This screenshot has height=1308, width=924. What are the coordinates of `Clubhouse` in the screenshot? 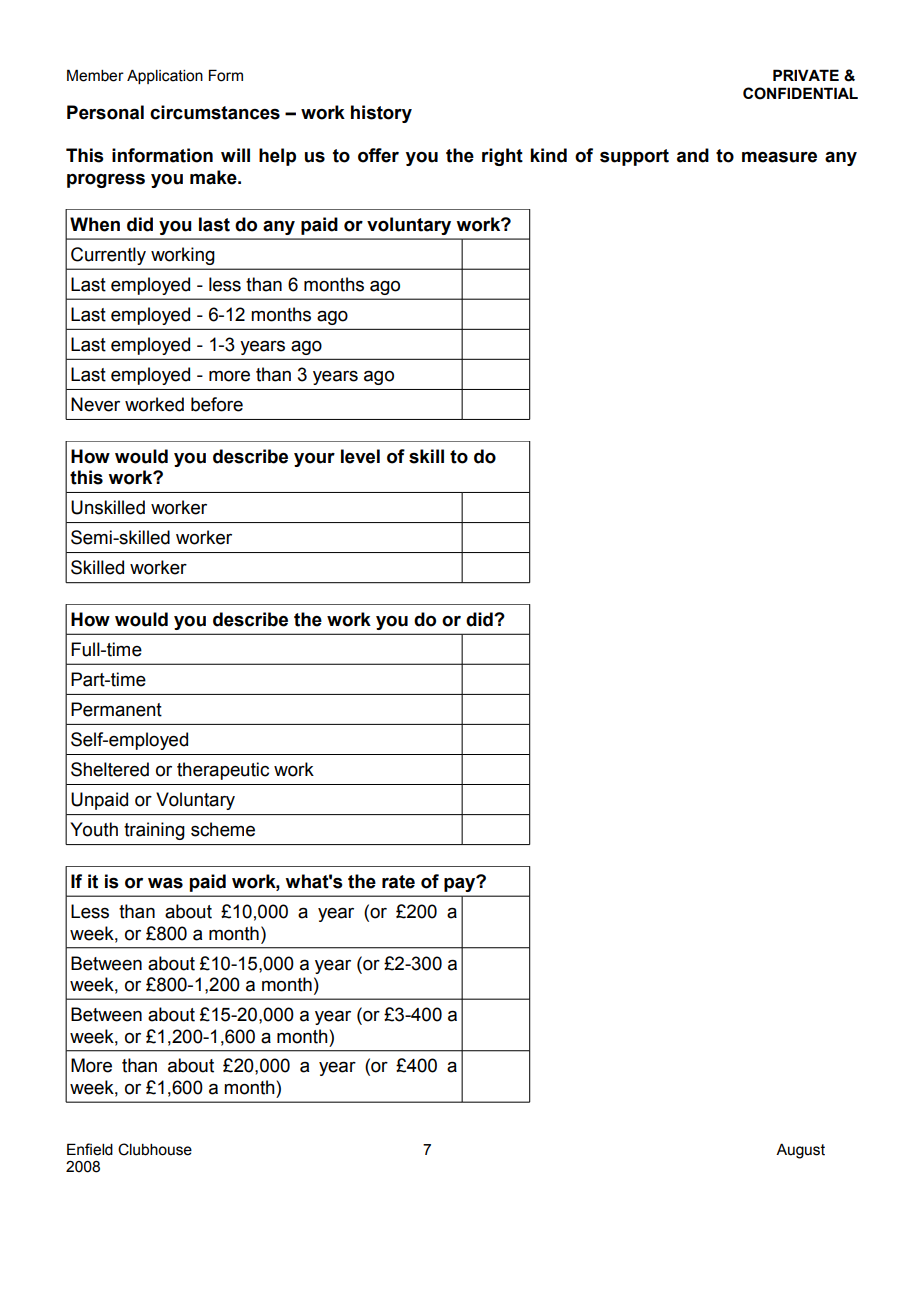 It's located at (155, 1149).
